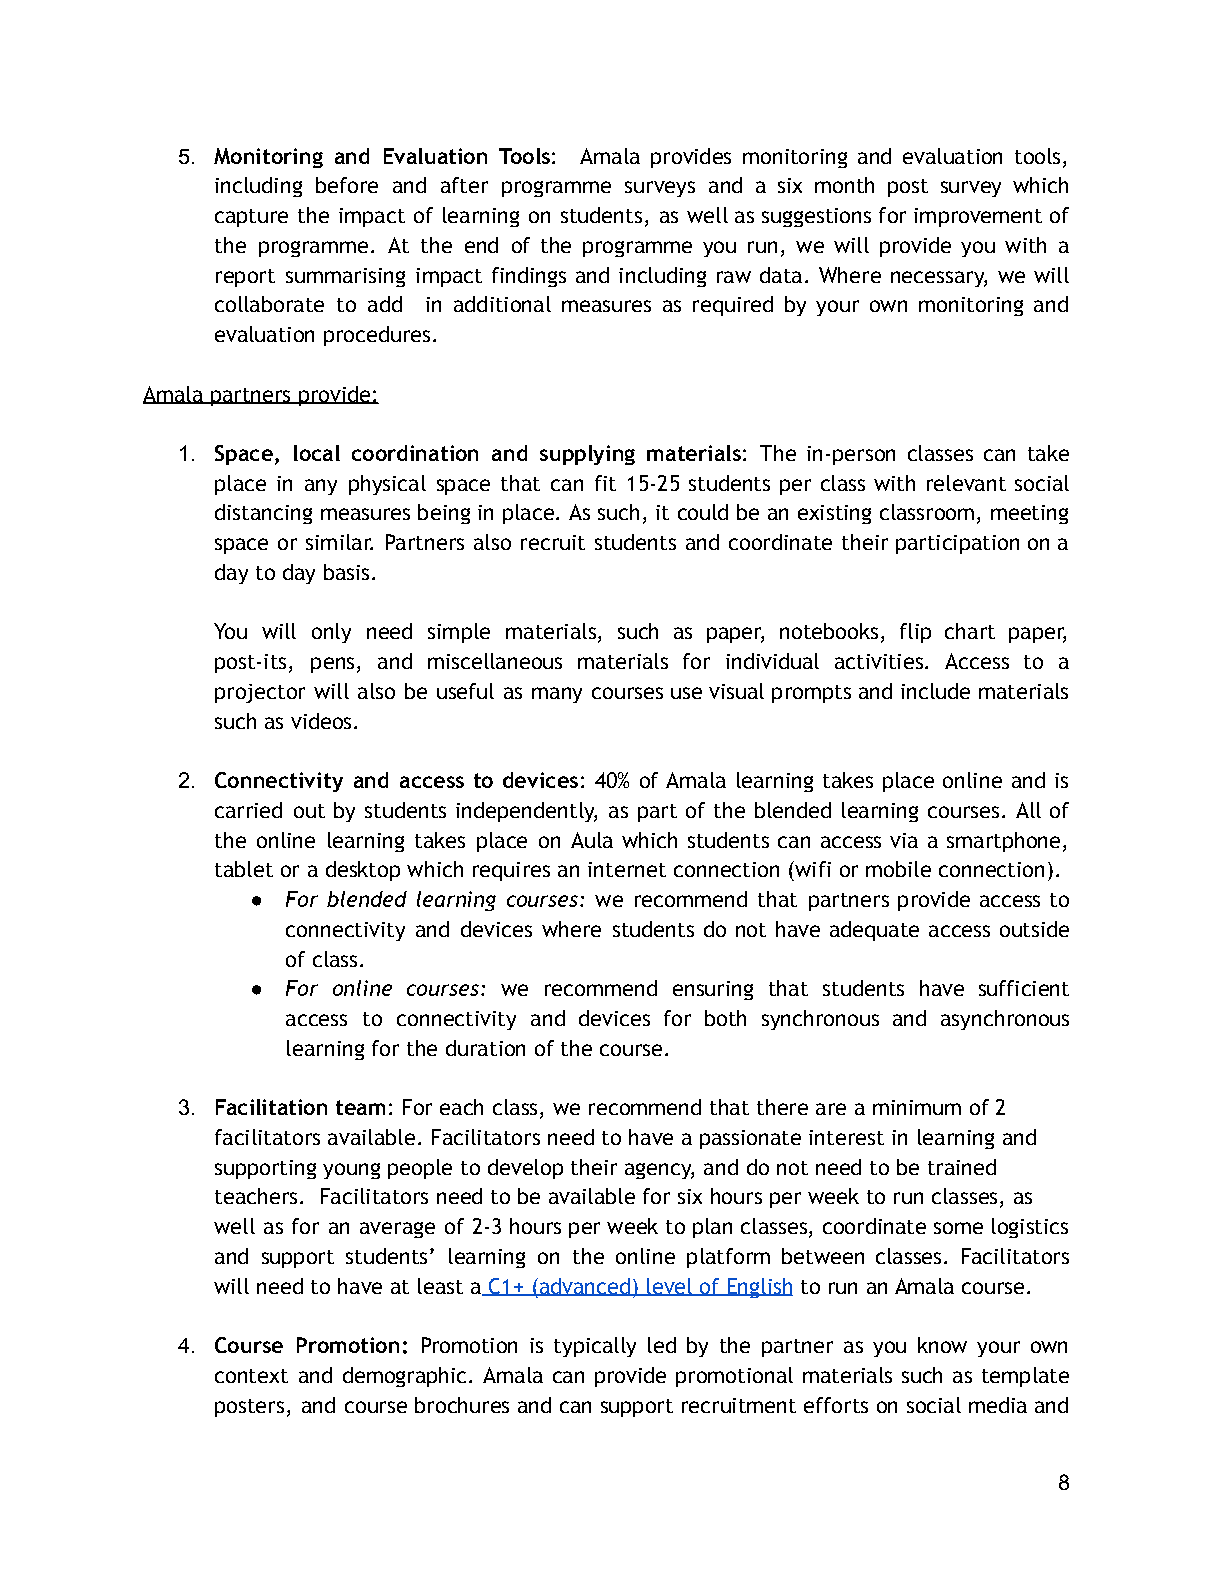  What do you see at coordinates (942, 1345) in the screenshot?
I see `know` at bounding box center [942, 1345].
